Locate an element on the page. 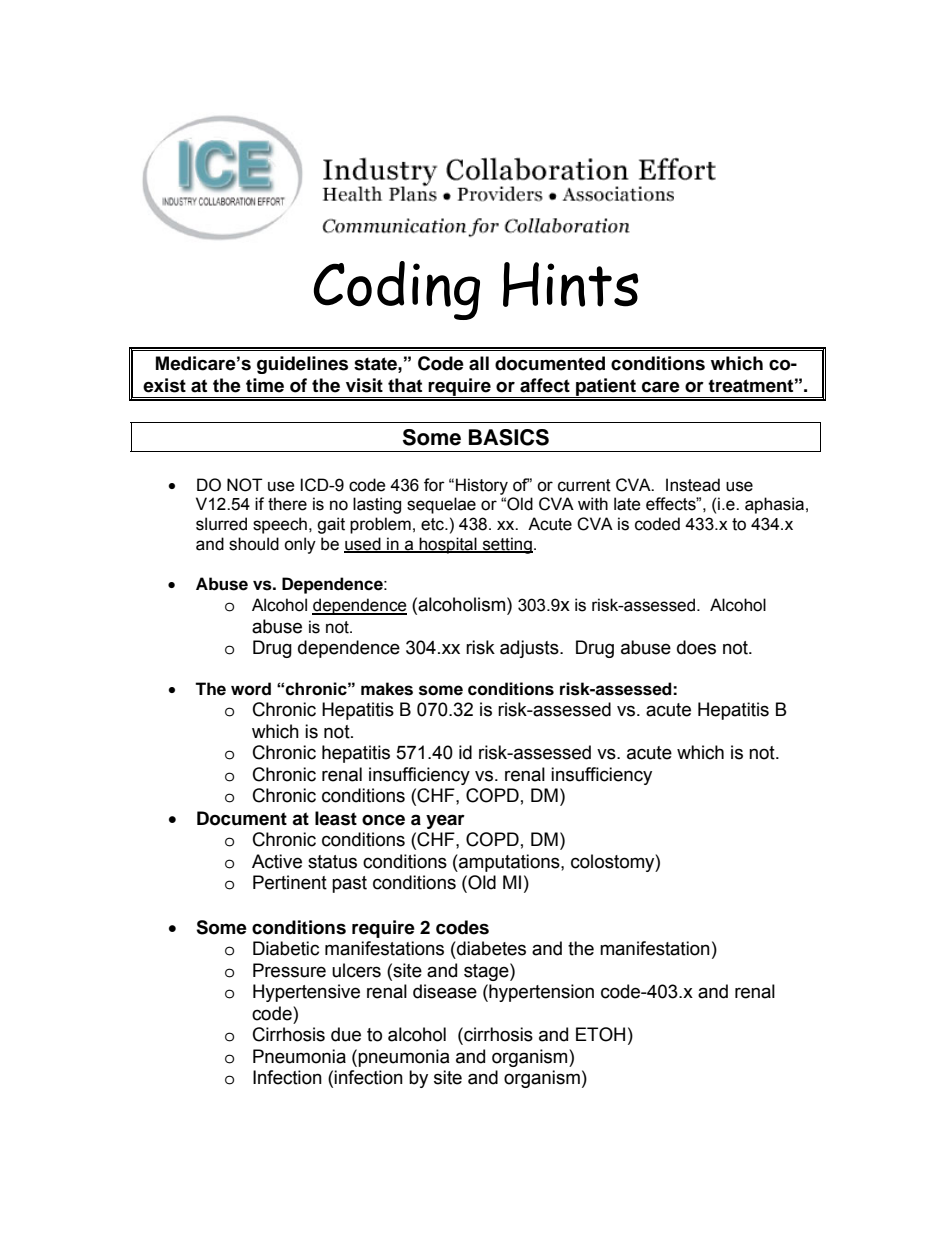  word is located at coordinates (251, 689).
